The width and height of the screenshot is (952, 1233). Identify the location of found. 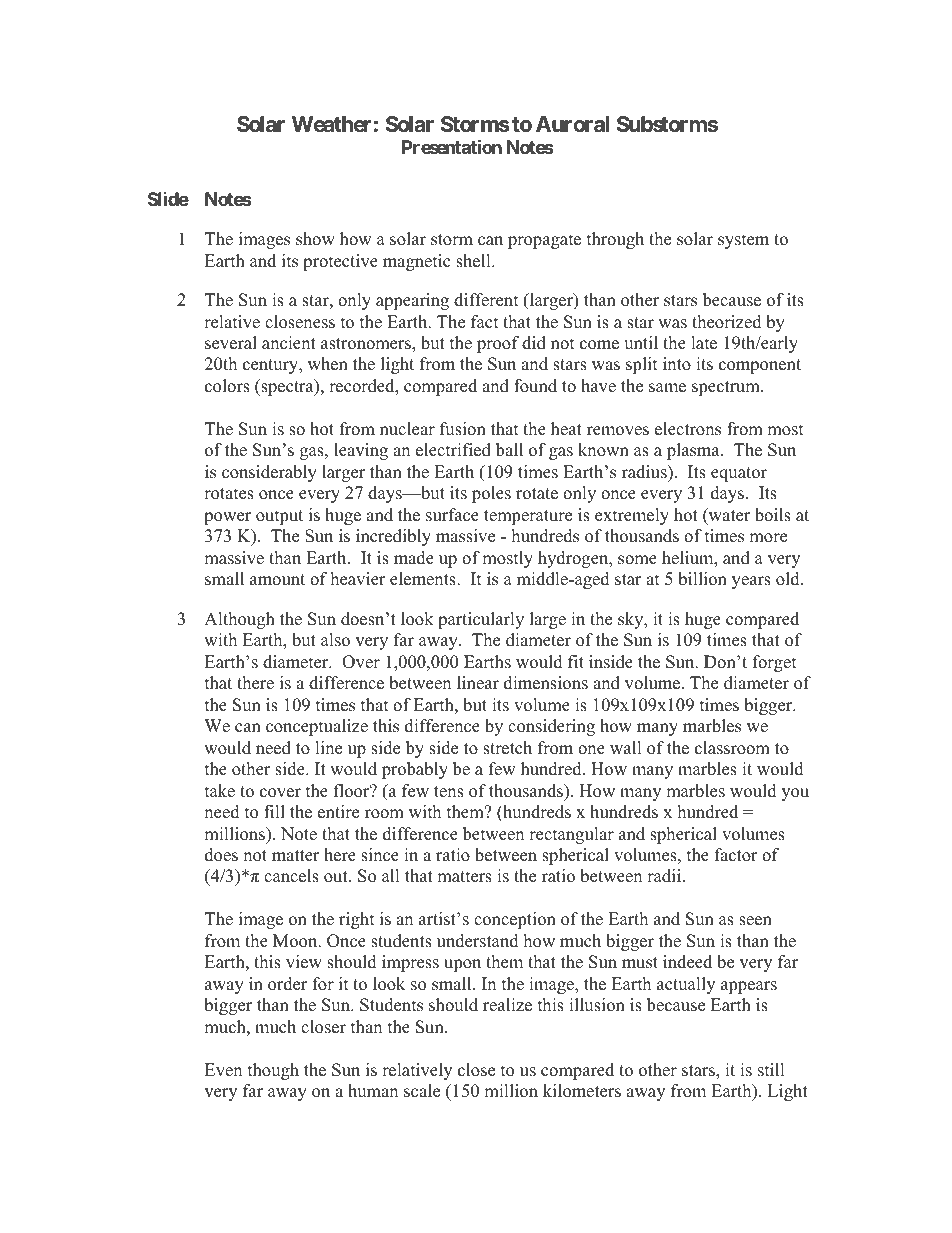
(535, 386).
